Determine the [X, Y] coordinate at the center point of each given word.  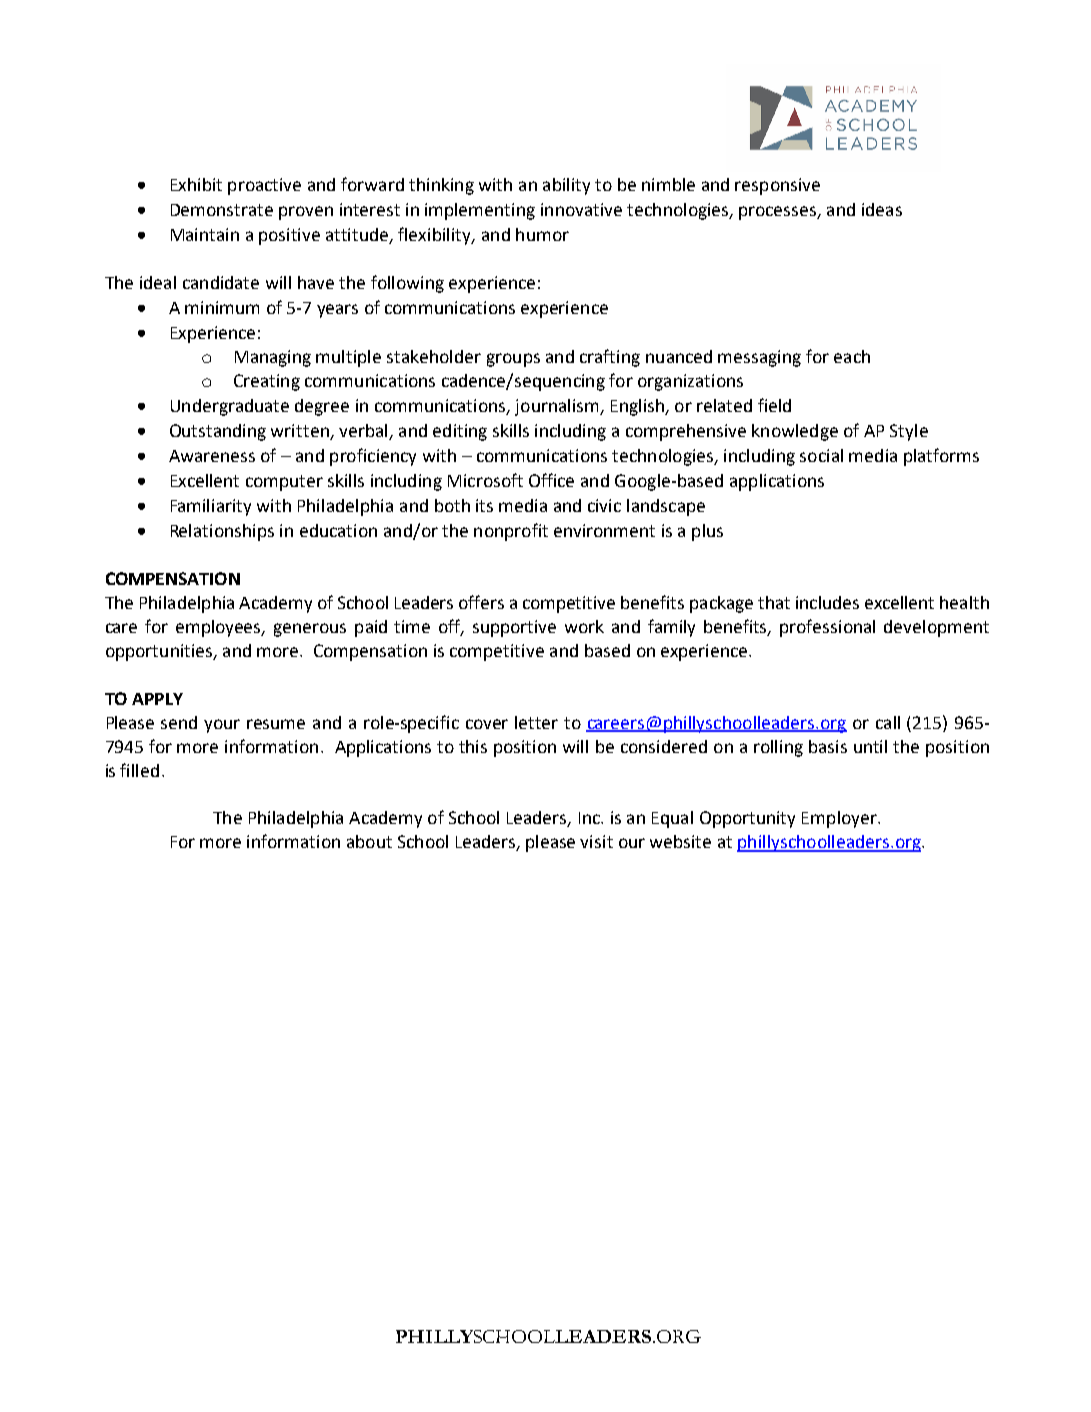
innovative [581, 209]
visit [596, 841]
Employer [840, 819]
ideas [882, 209]
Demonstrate [222, 210]
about [369, 841]
